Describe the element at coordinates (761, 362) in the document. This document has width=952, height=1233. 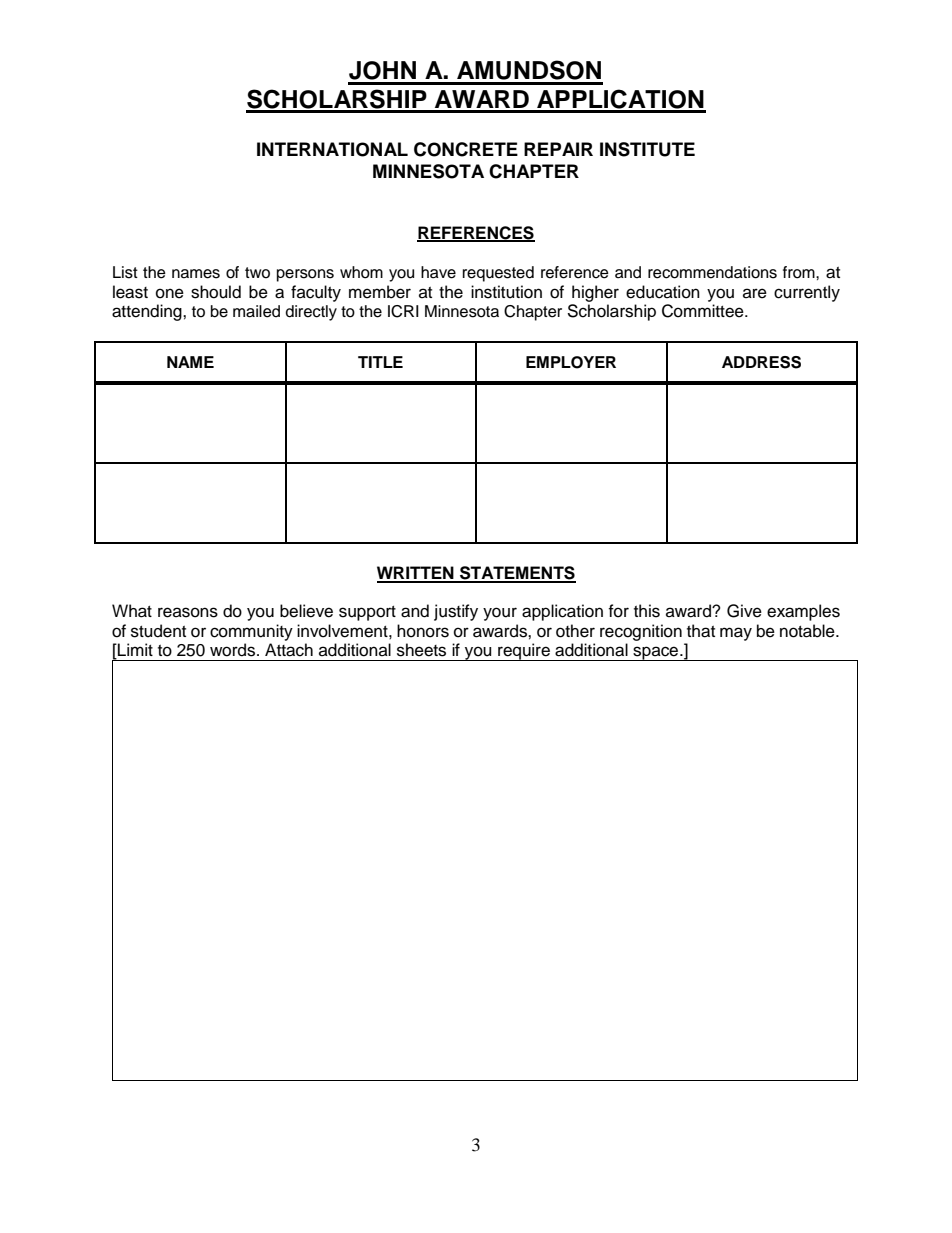
I see `ADDRESS` at that location.
